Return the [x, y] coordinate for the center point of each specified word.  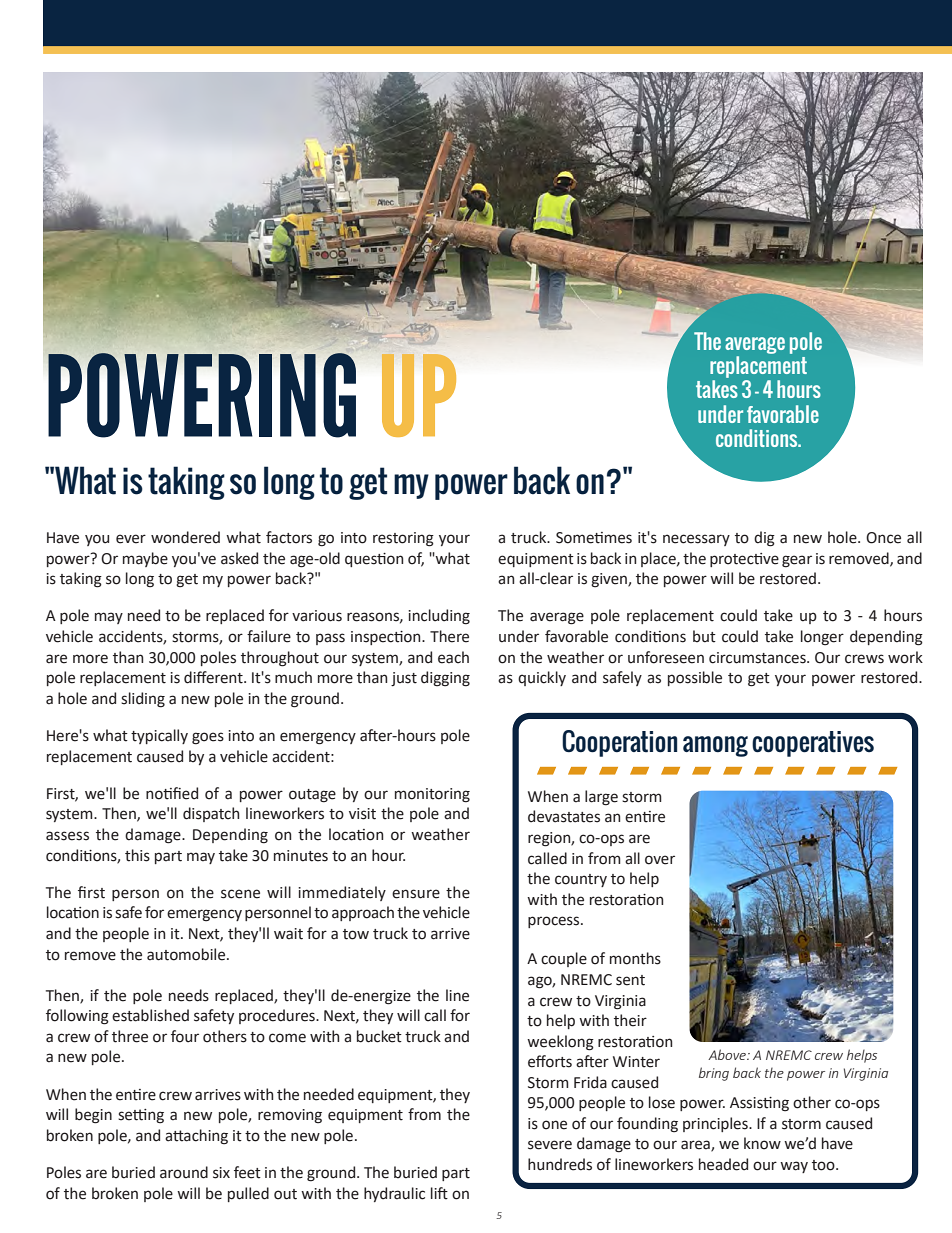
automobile [187, 954]
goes [208, 738]
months [635, 958]
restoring [403, 539]
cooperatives [813, 744]
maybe [145, 559]
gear [797, 561]
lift [439, 1193]
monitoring [432, 795]
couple [564, 959]
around [184, 1172]
